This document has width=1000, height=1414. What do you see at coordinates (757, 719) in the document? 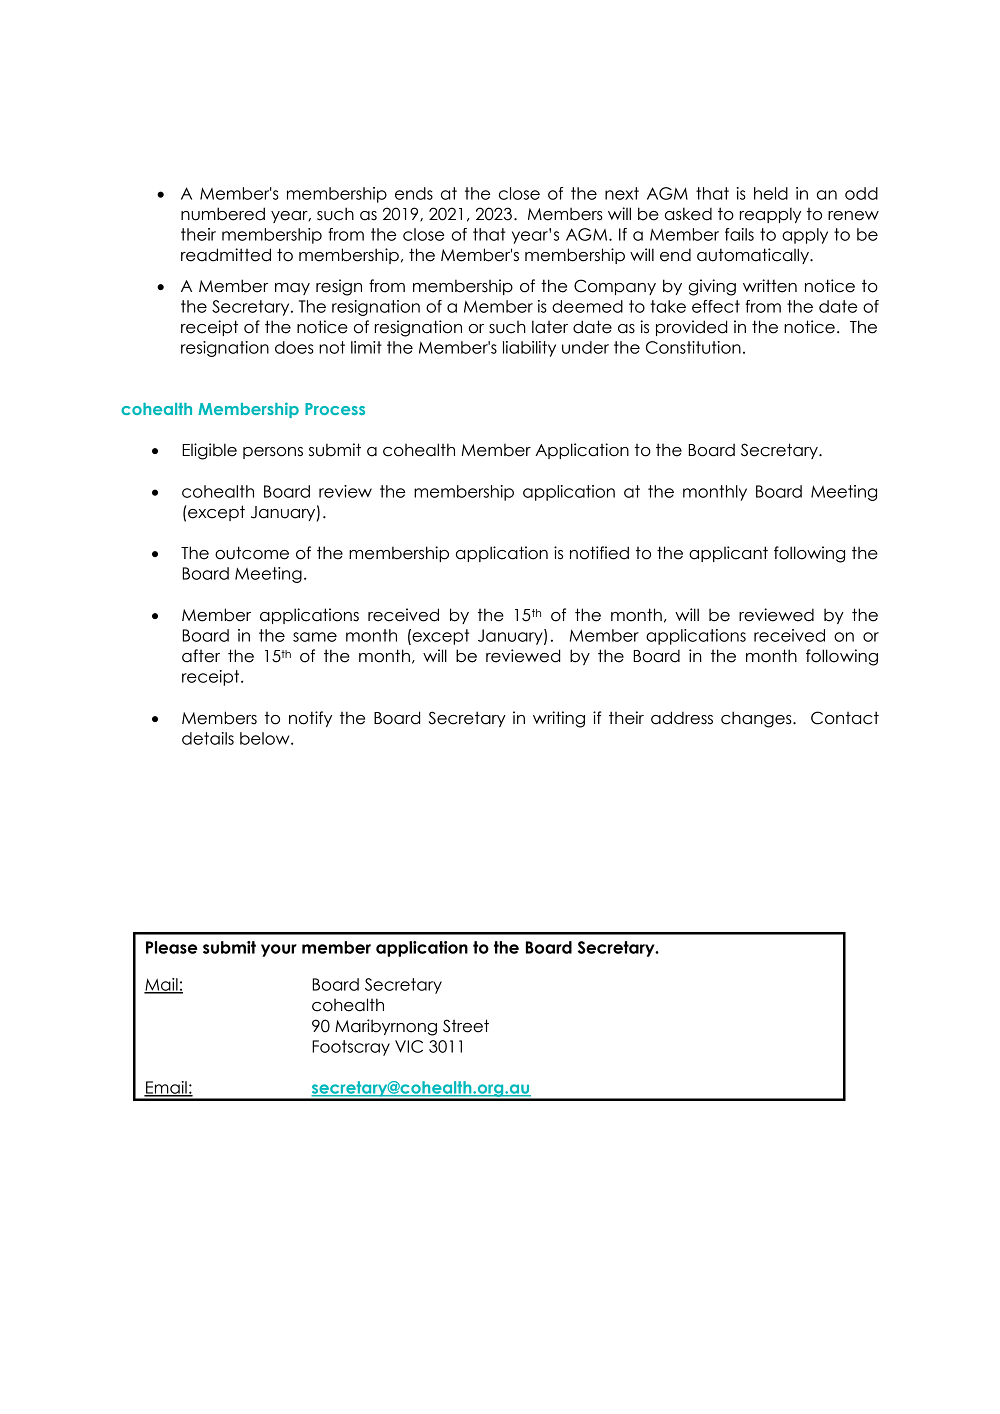
I see `changes` at bounding box center [757, 719].
